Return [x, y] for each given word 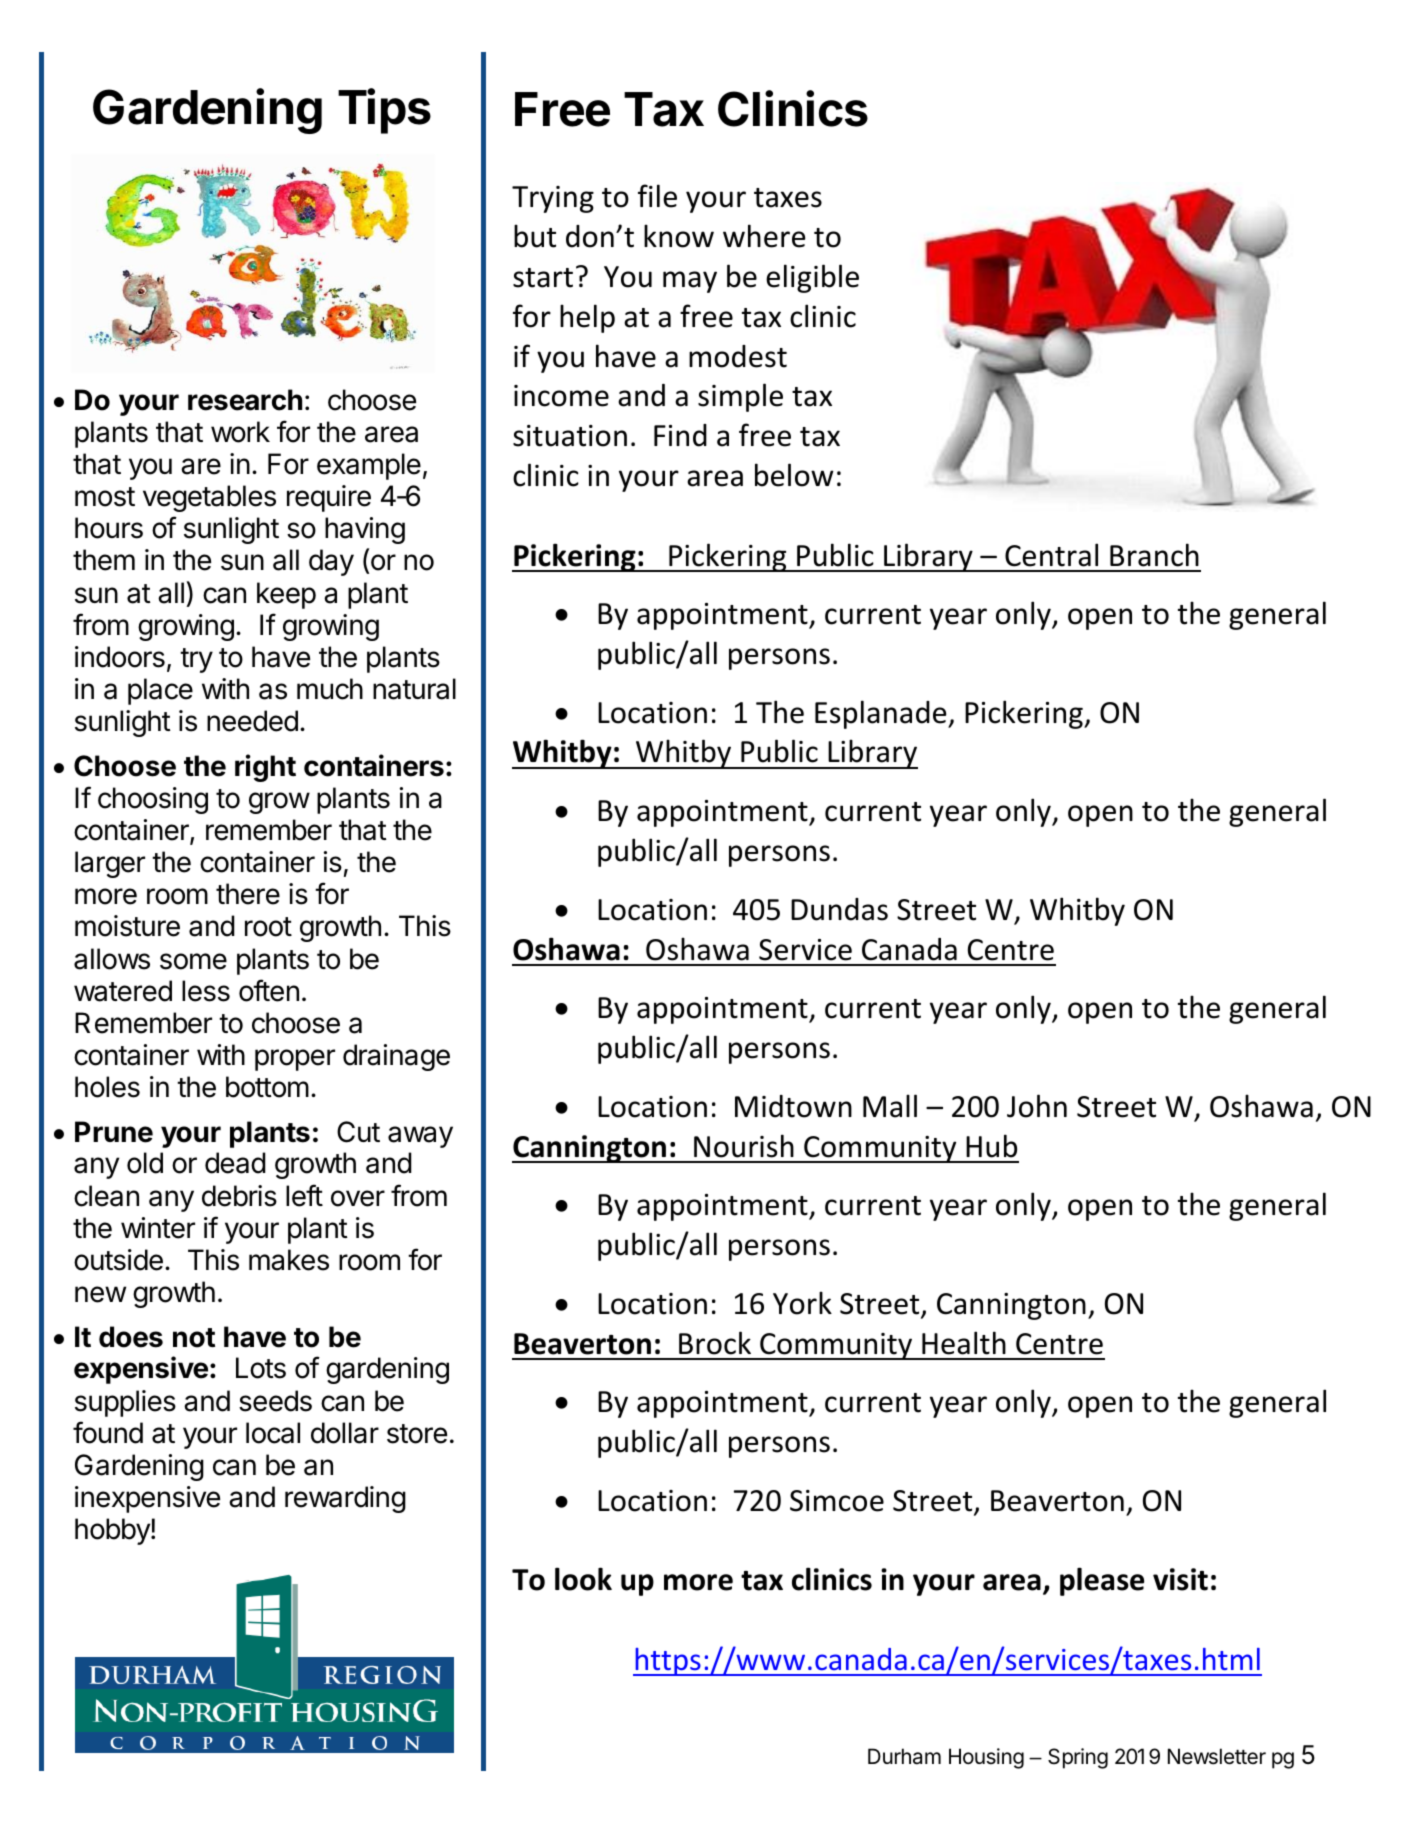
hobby [113, 1531]
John [1037, 1106]
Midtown [793, 1106]
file [657, 196]
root [268, 927]
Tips [384, 111]
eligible [812, 278]
